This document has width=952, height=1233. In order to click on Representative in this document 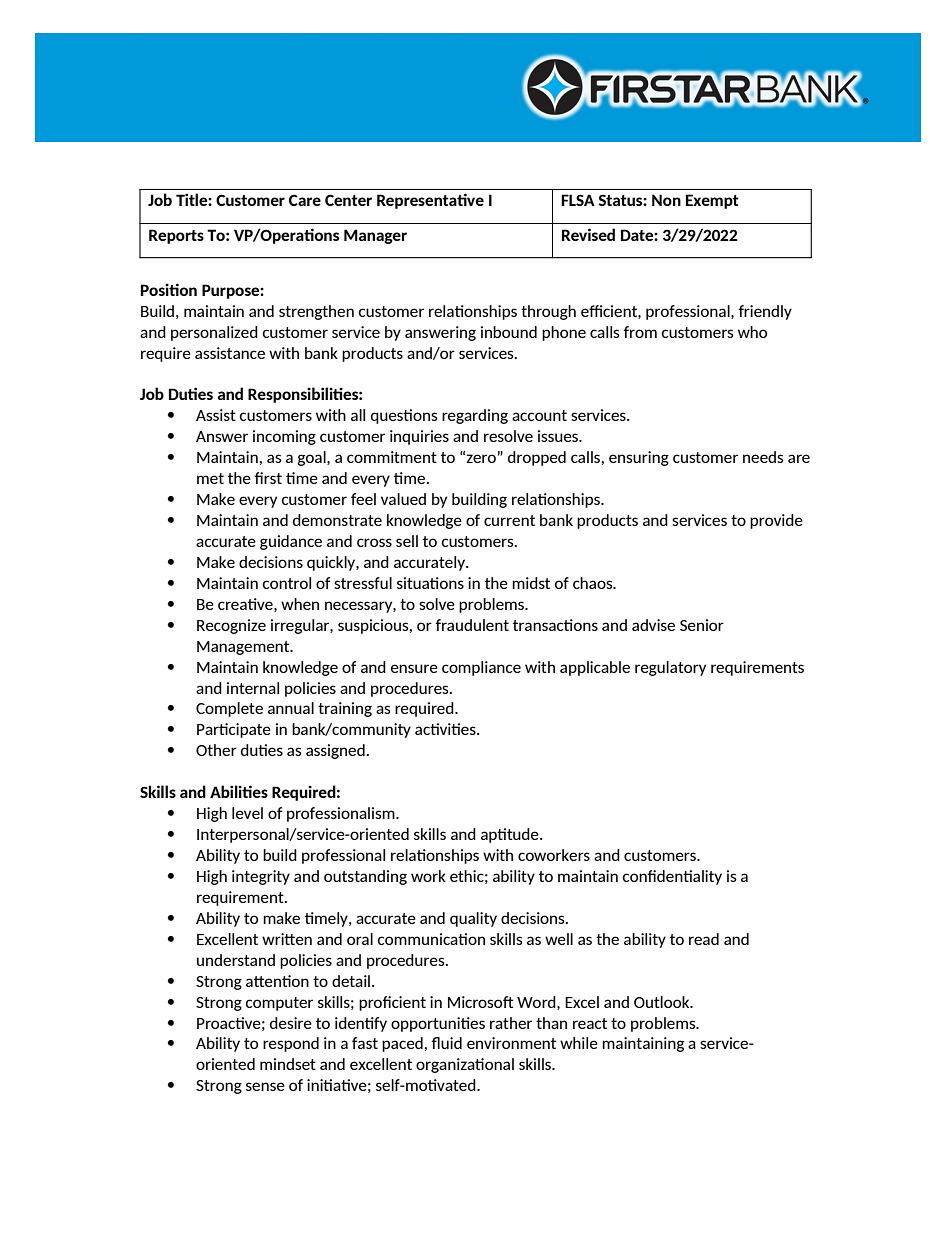, I will do `click(430, 201)`.
